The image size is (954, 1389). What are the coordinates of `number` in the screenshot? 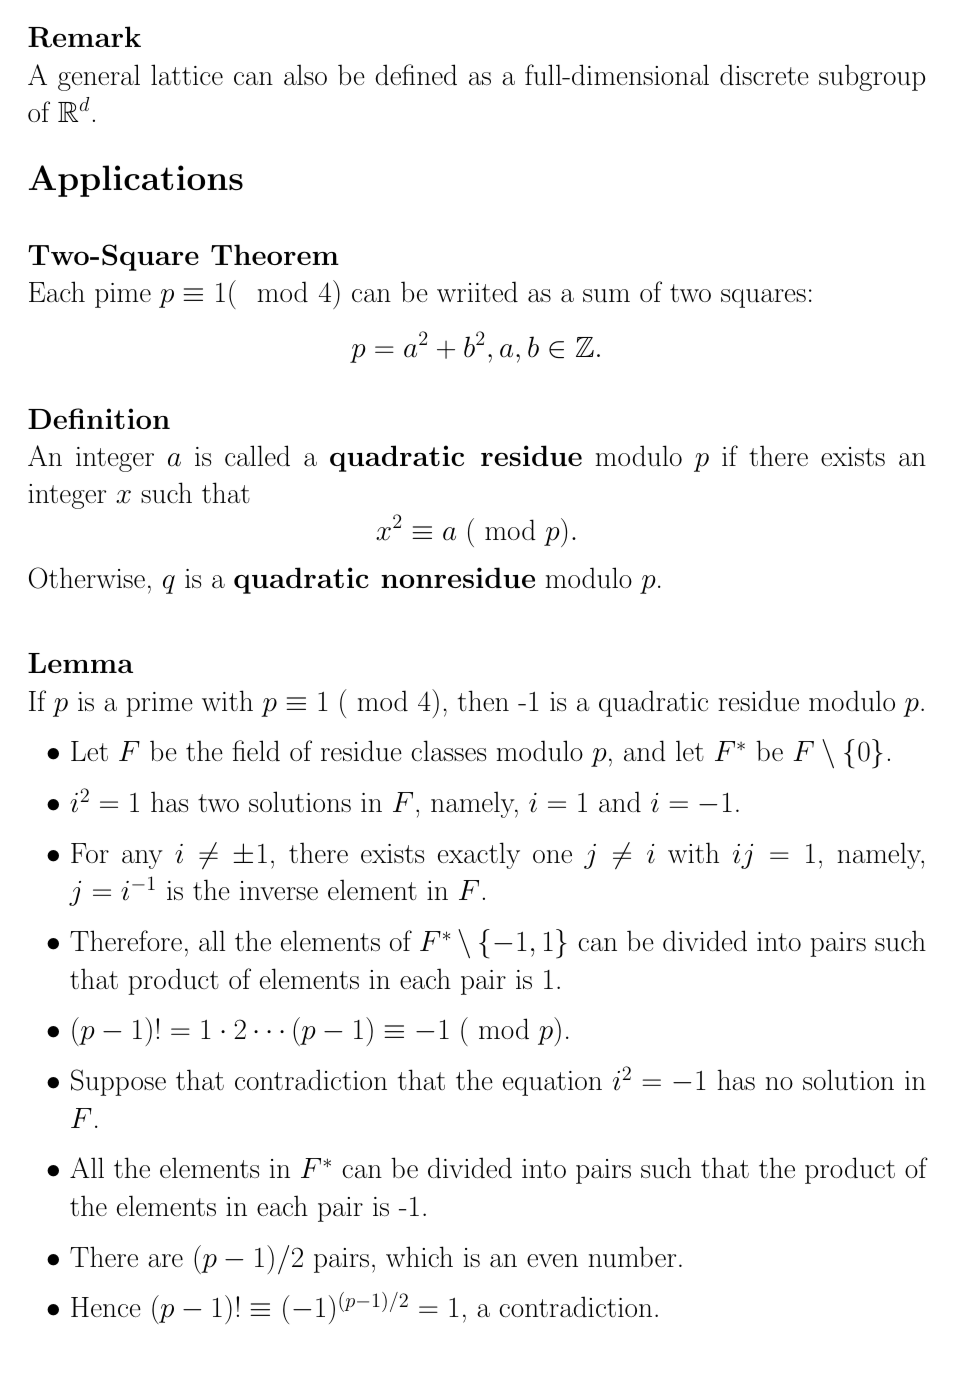 It's located at (632, 1257).
